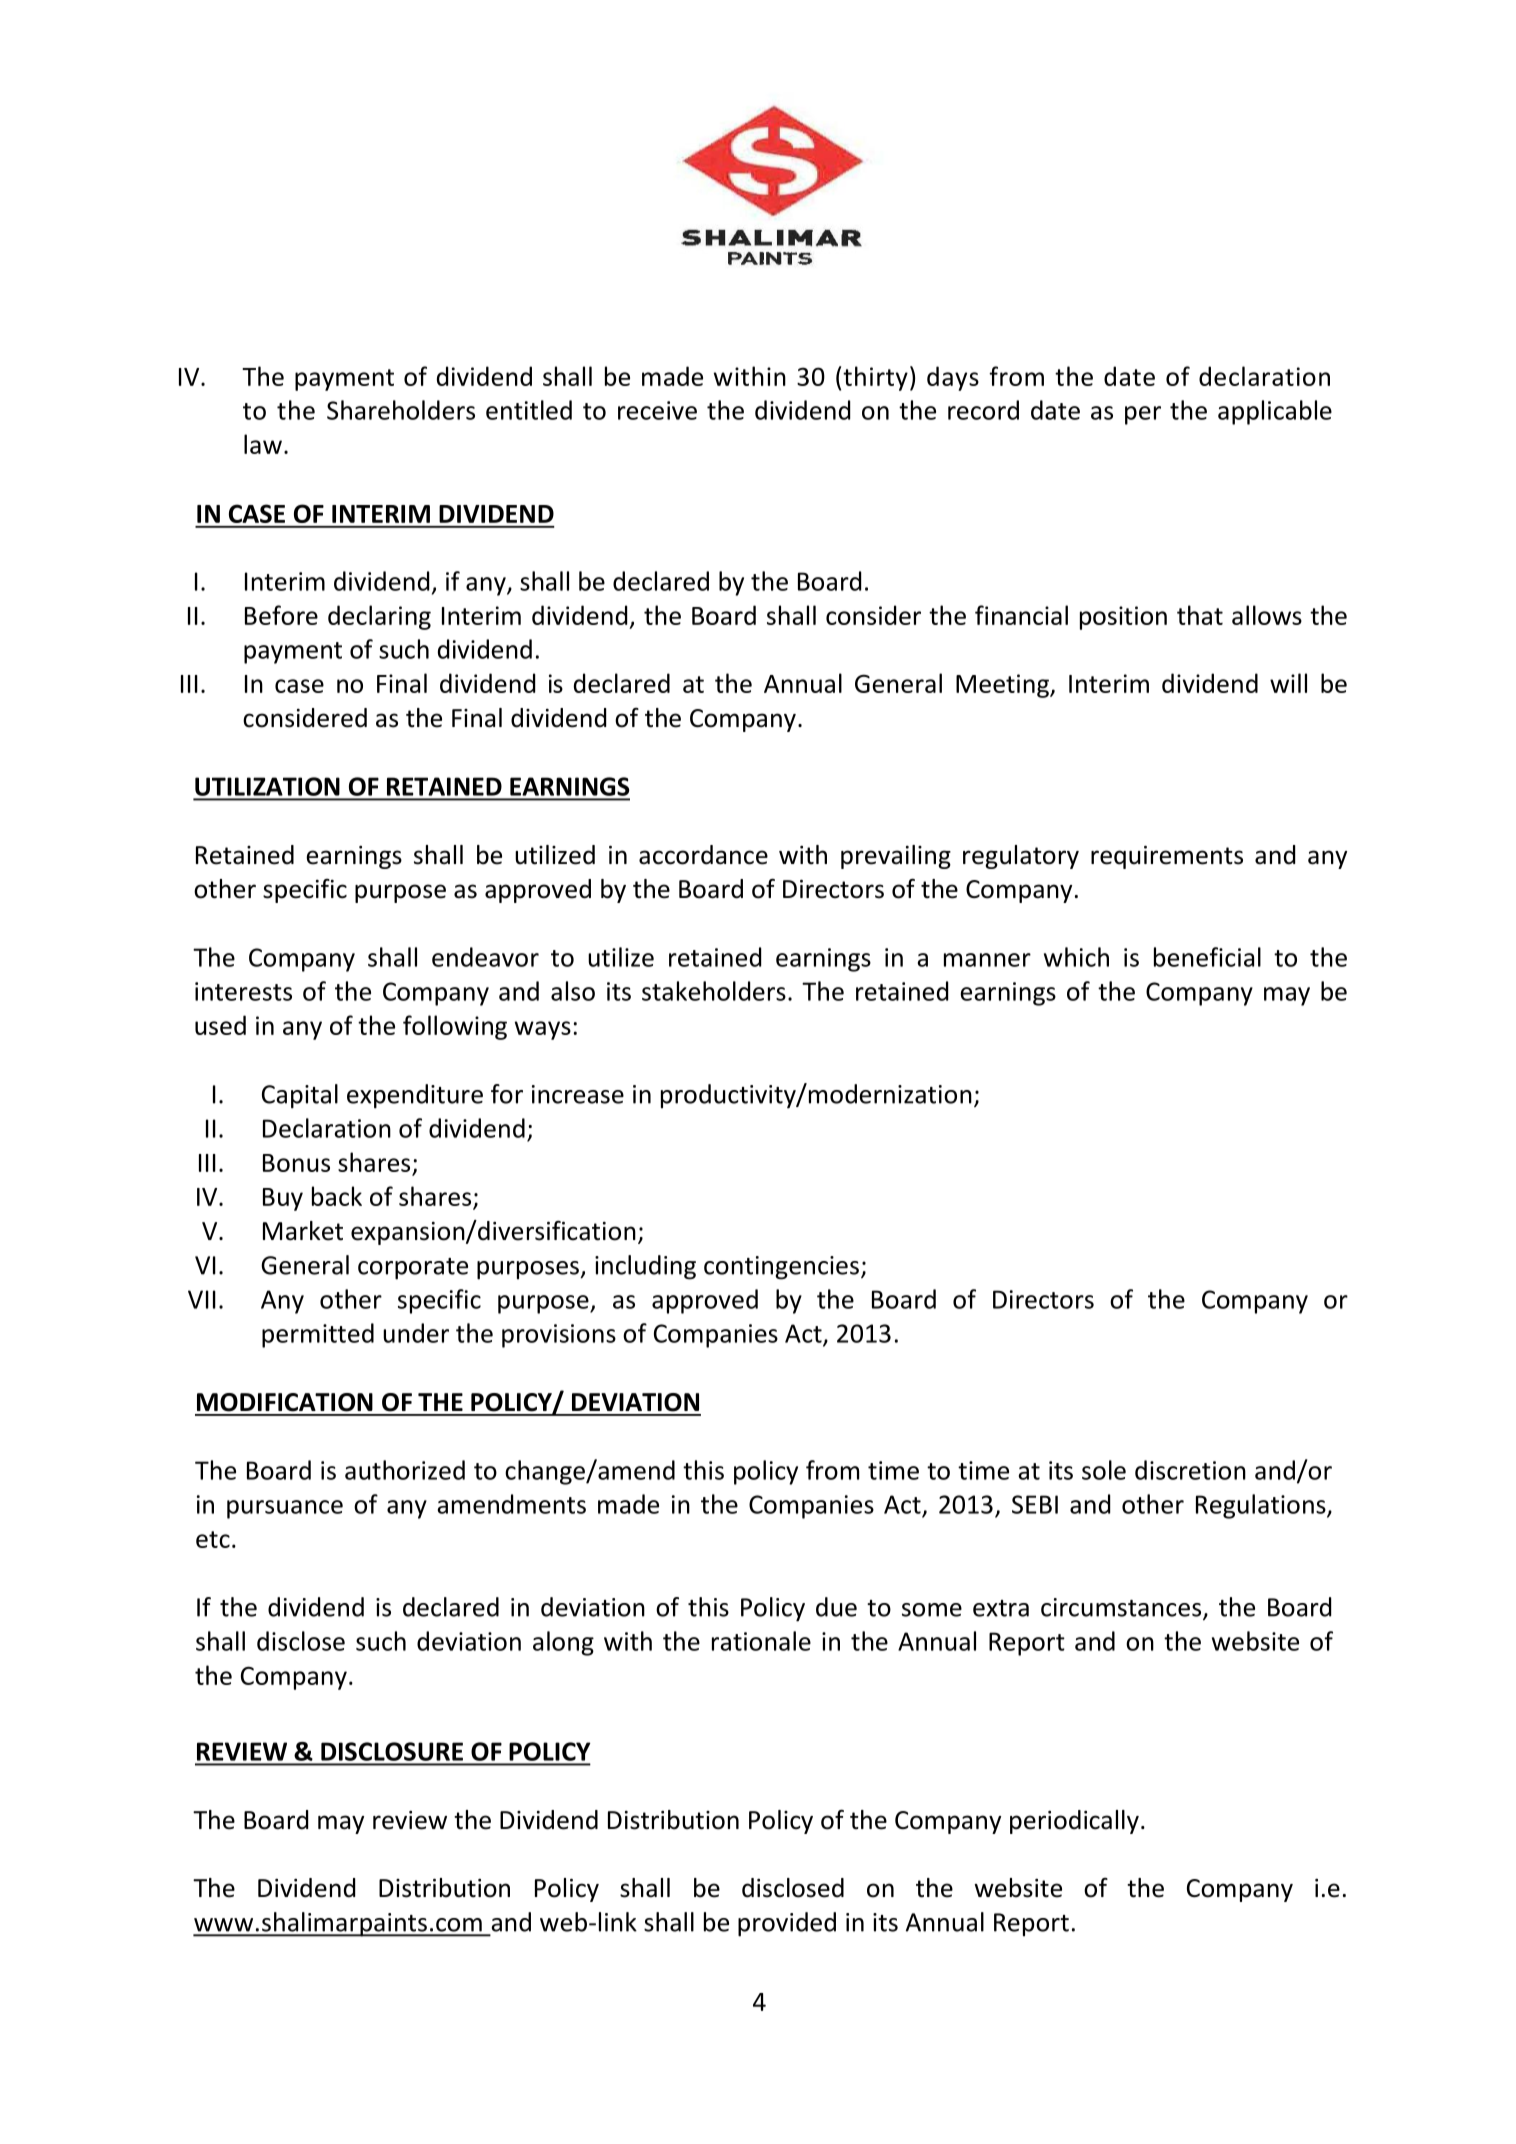 Image resolution: width=1516 pixels, height=2144 pixels. I want to click on accordance, so click(703, 855).
